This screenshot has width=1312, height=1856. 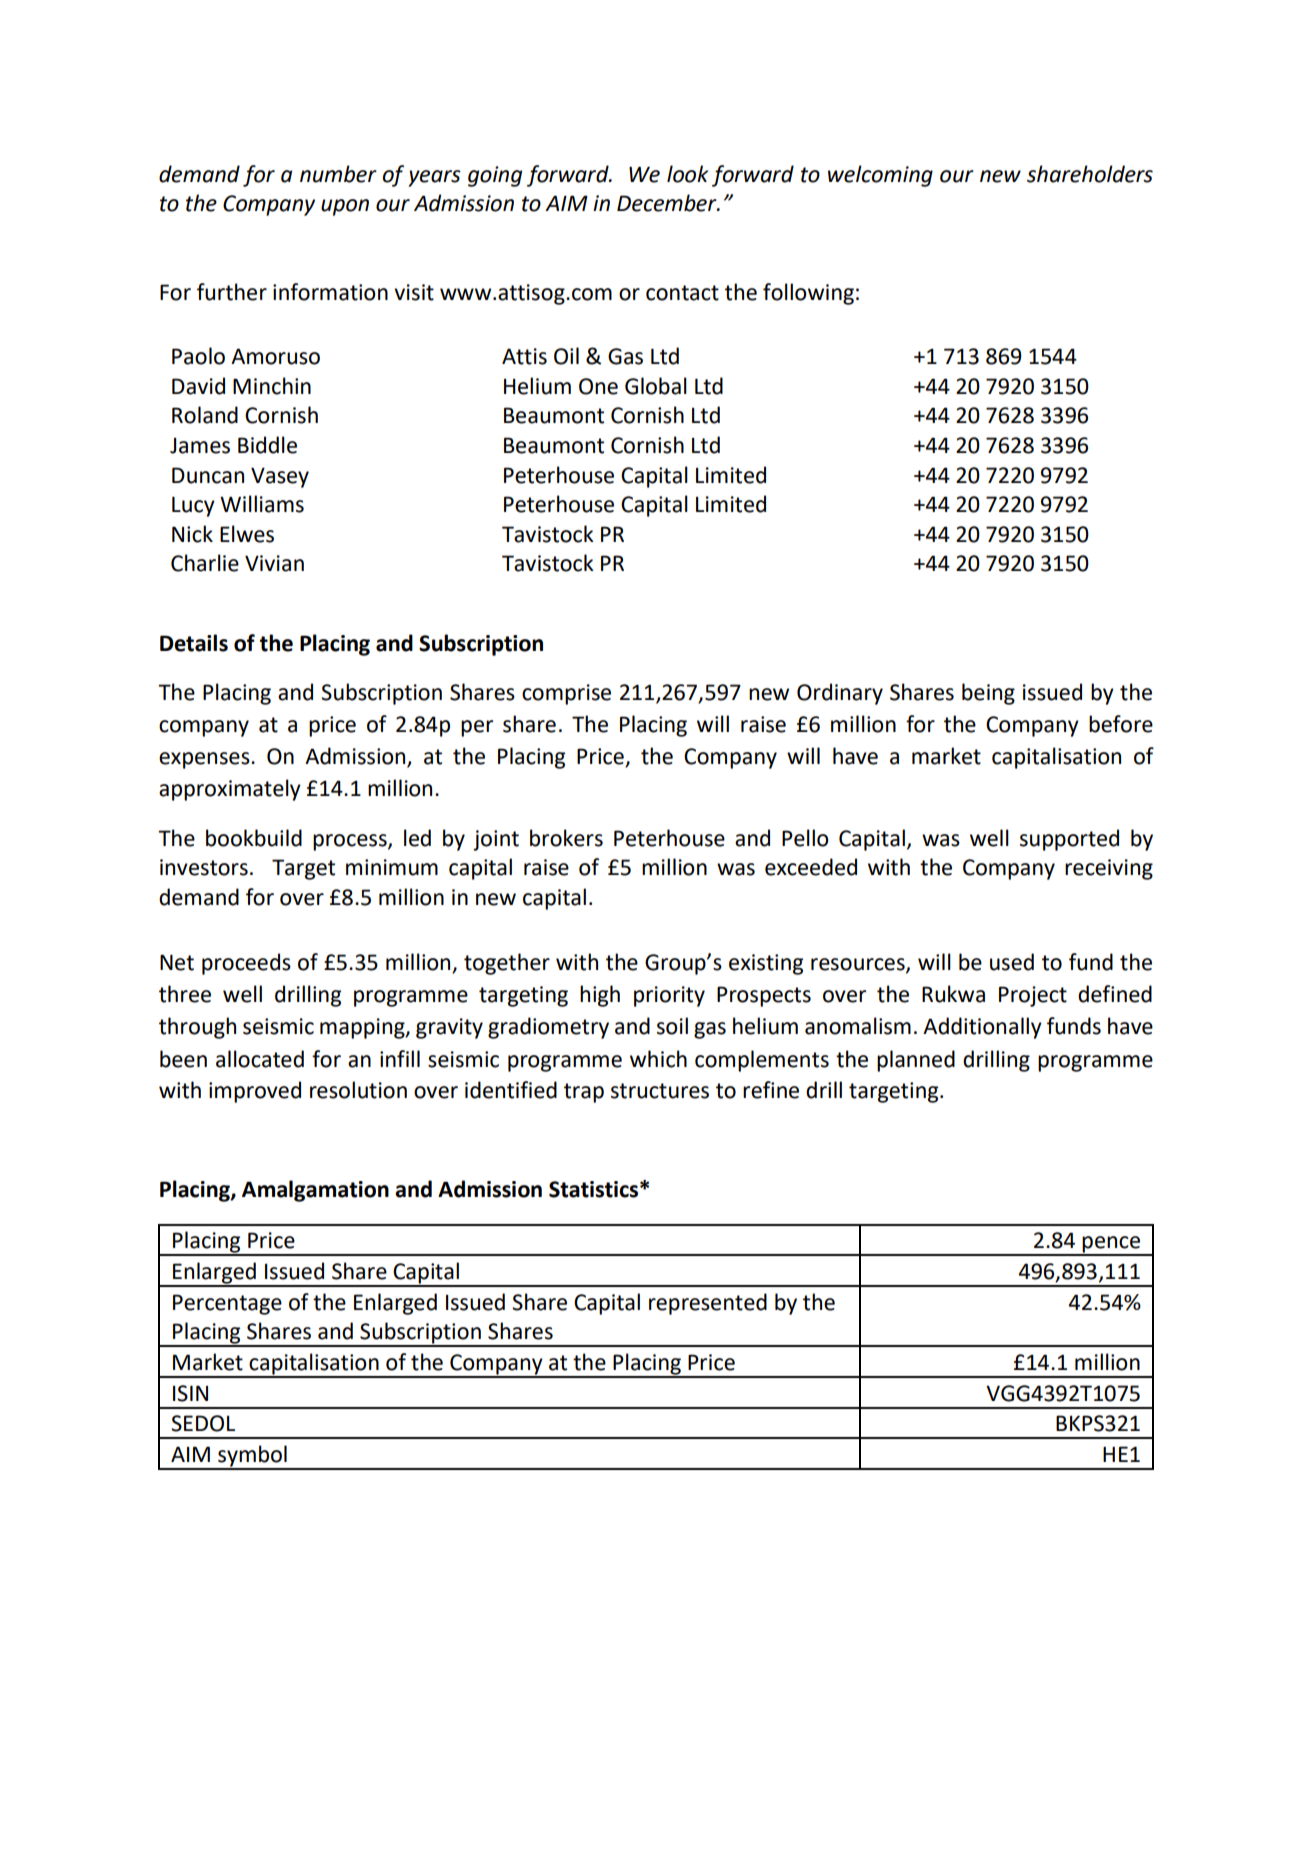 What do you see at coordinates (668, 203) in the screenshot?
I see `December` at bounding box center [668, 203].
